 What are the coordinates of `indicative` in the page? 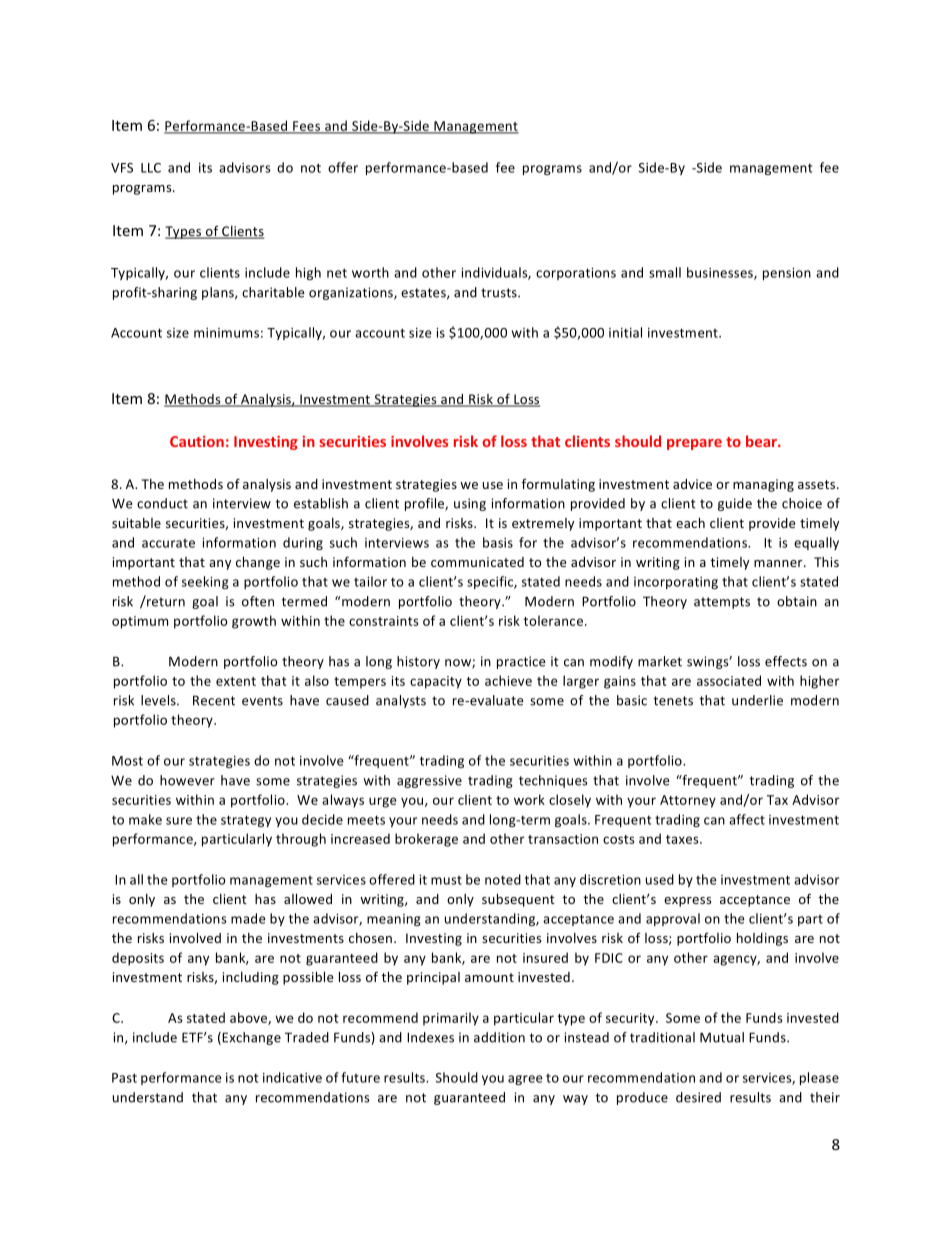 It's located at (292, 1077).
